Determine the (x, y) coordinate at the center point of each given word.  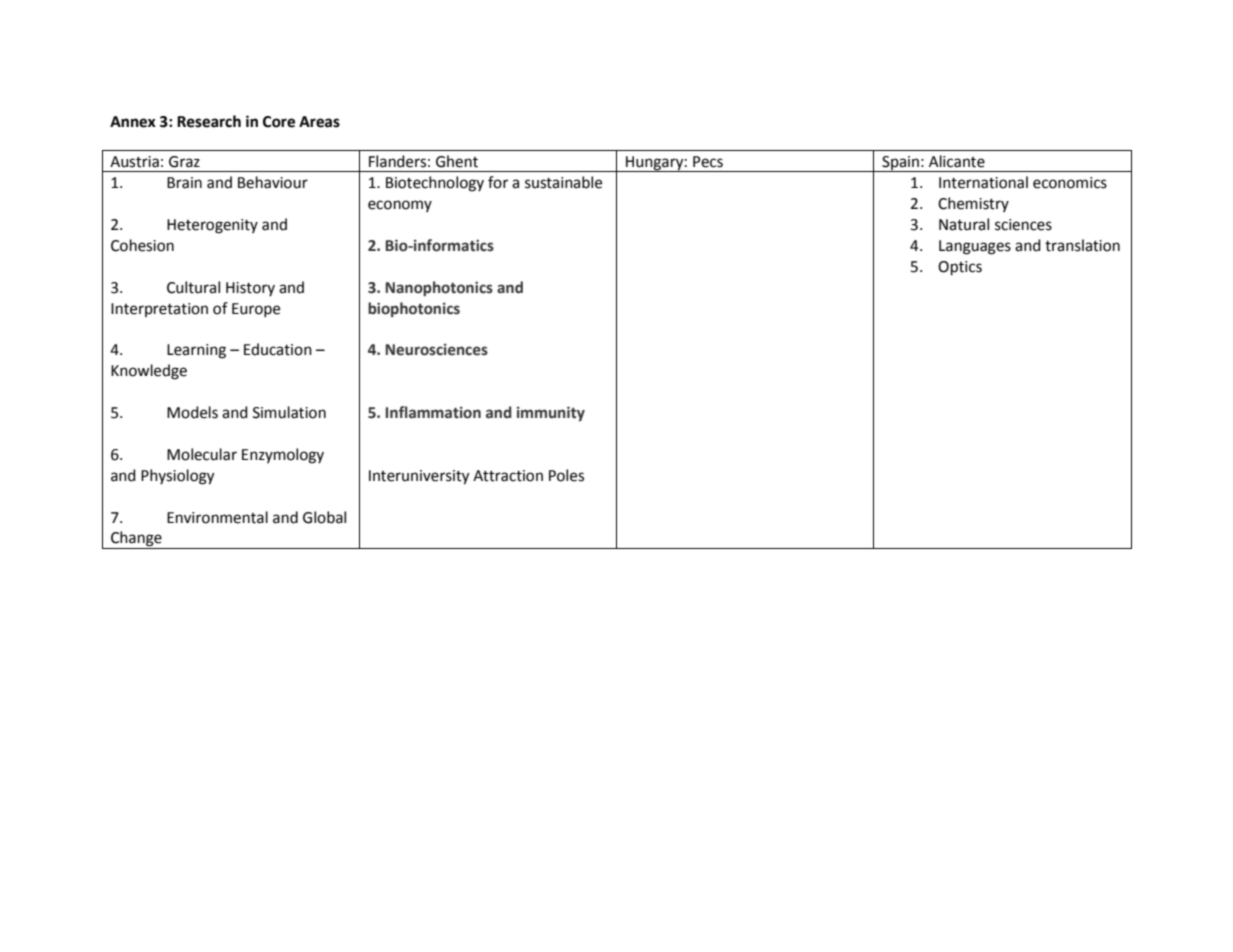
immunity (551, 413)
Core (279, 122)
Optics (960, 268)
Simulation (289, 412)
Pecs (708, 162)
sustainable (563, 182)
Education (278, 349)
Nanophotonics (439, 288)
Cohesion (142, 245)
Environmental (217, 517)
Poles (566, 475)
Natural (964, 224)
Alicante (957, 161)
